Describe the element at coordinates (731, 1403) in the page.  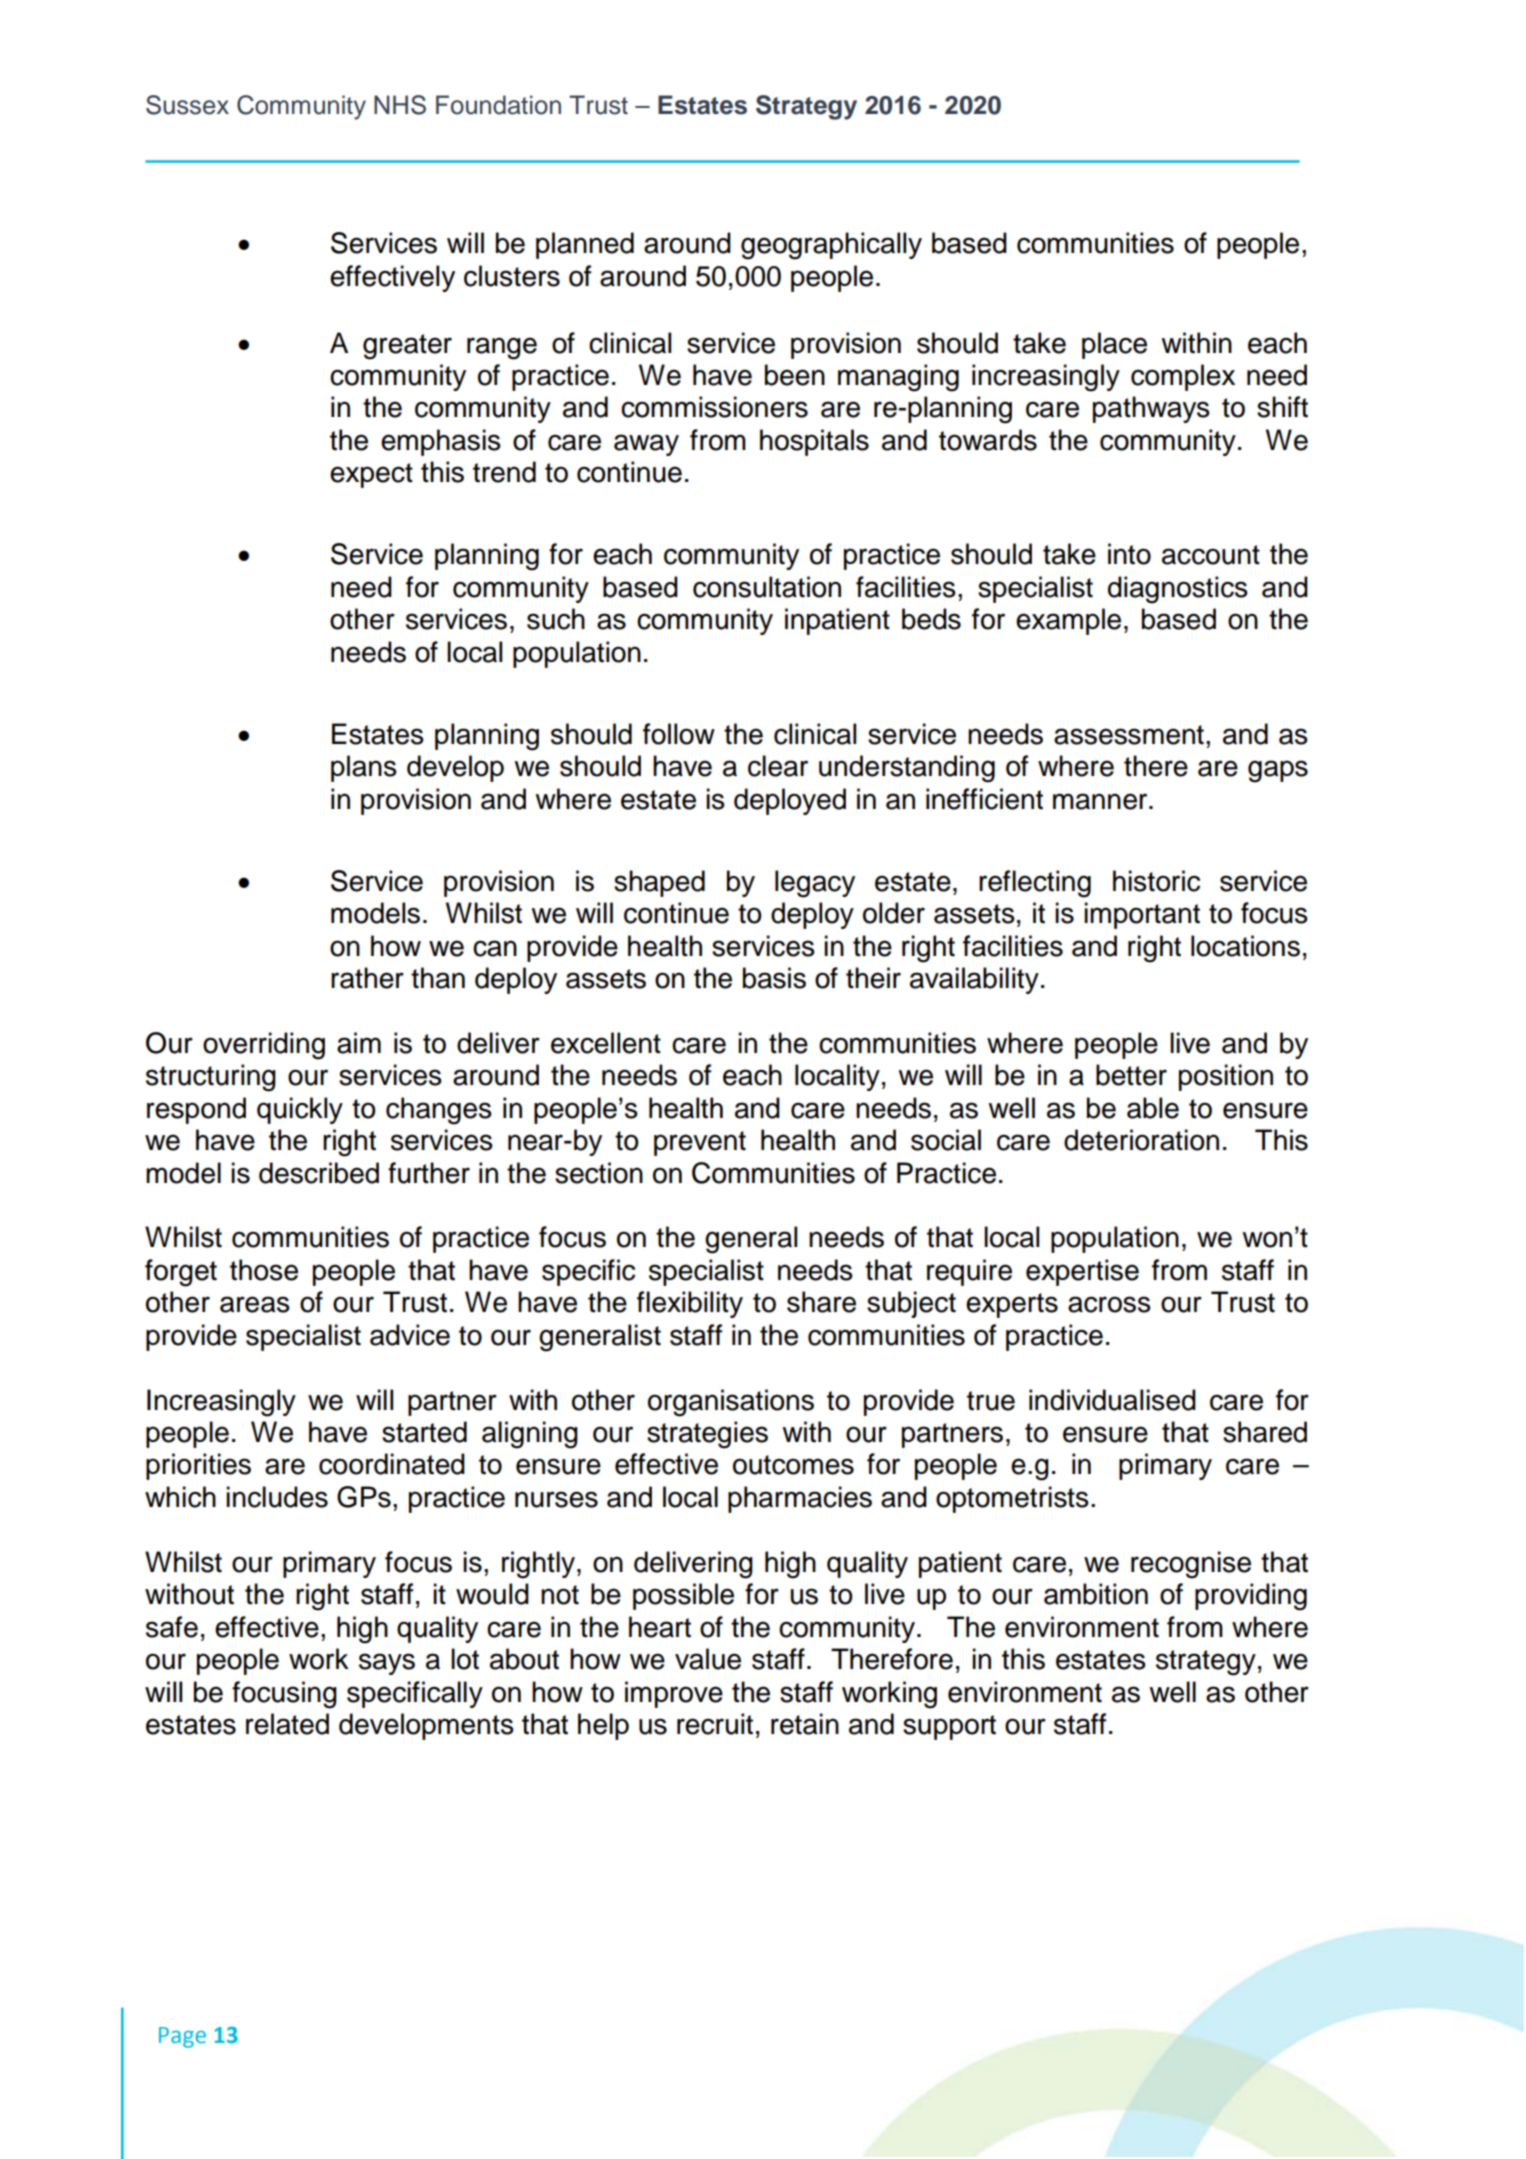
I see `organisations` at that location.
